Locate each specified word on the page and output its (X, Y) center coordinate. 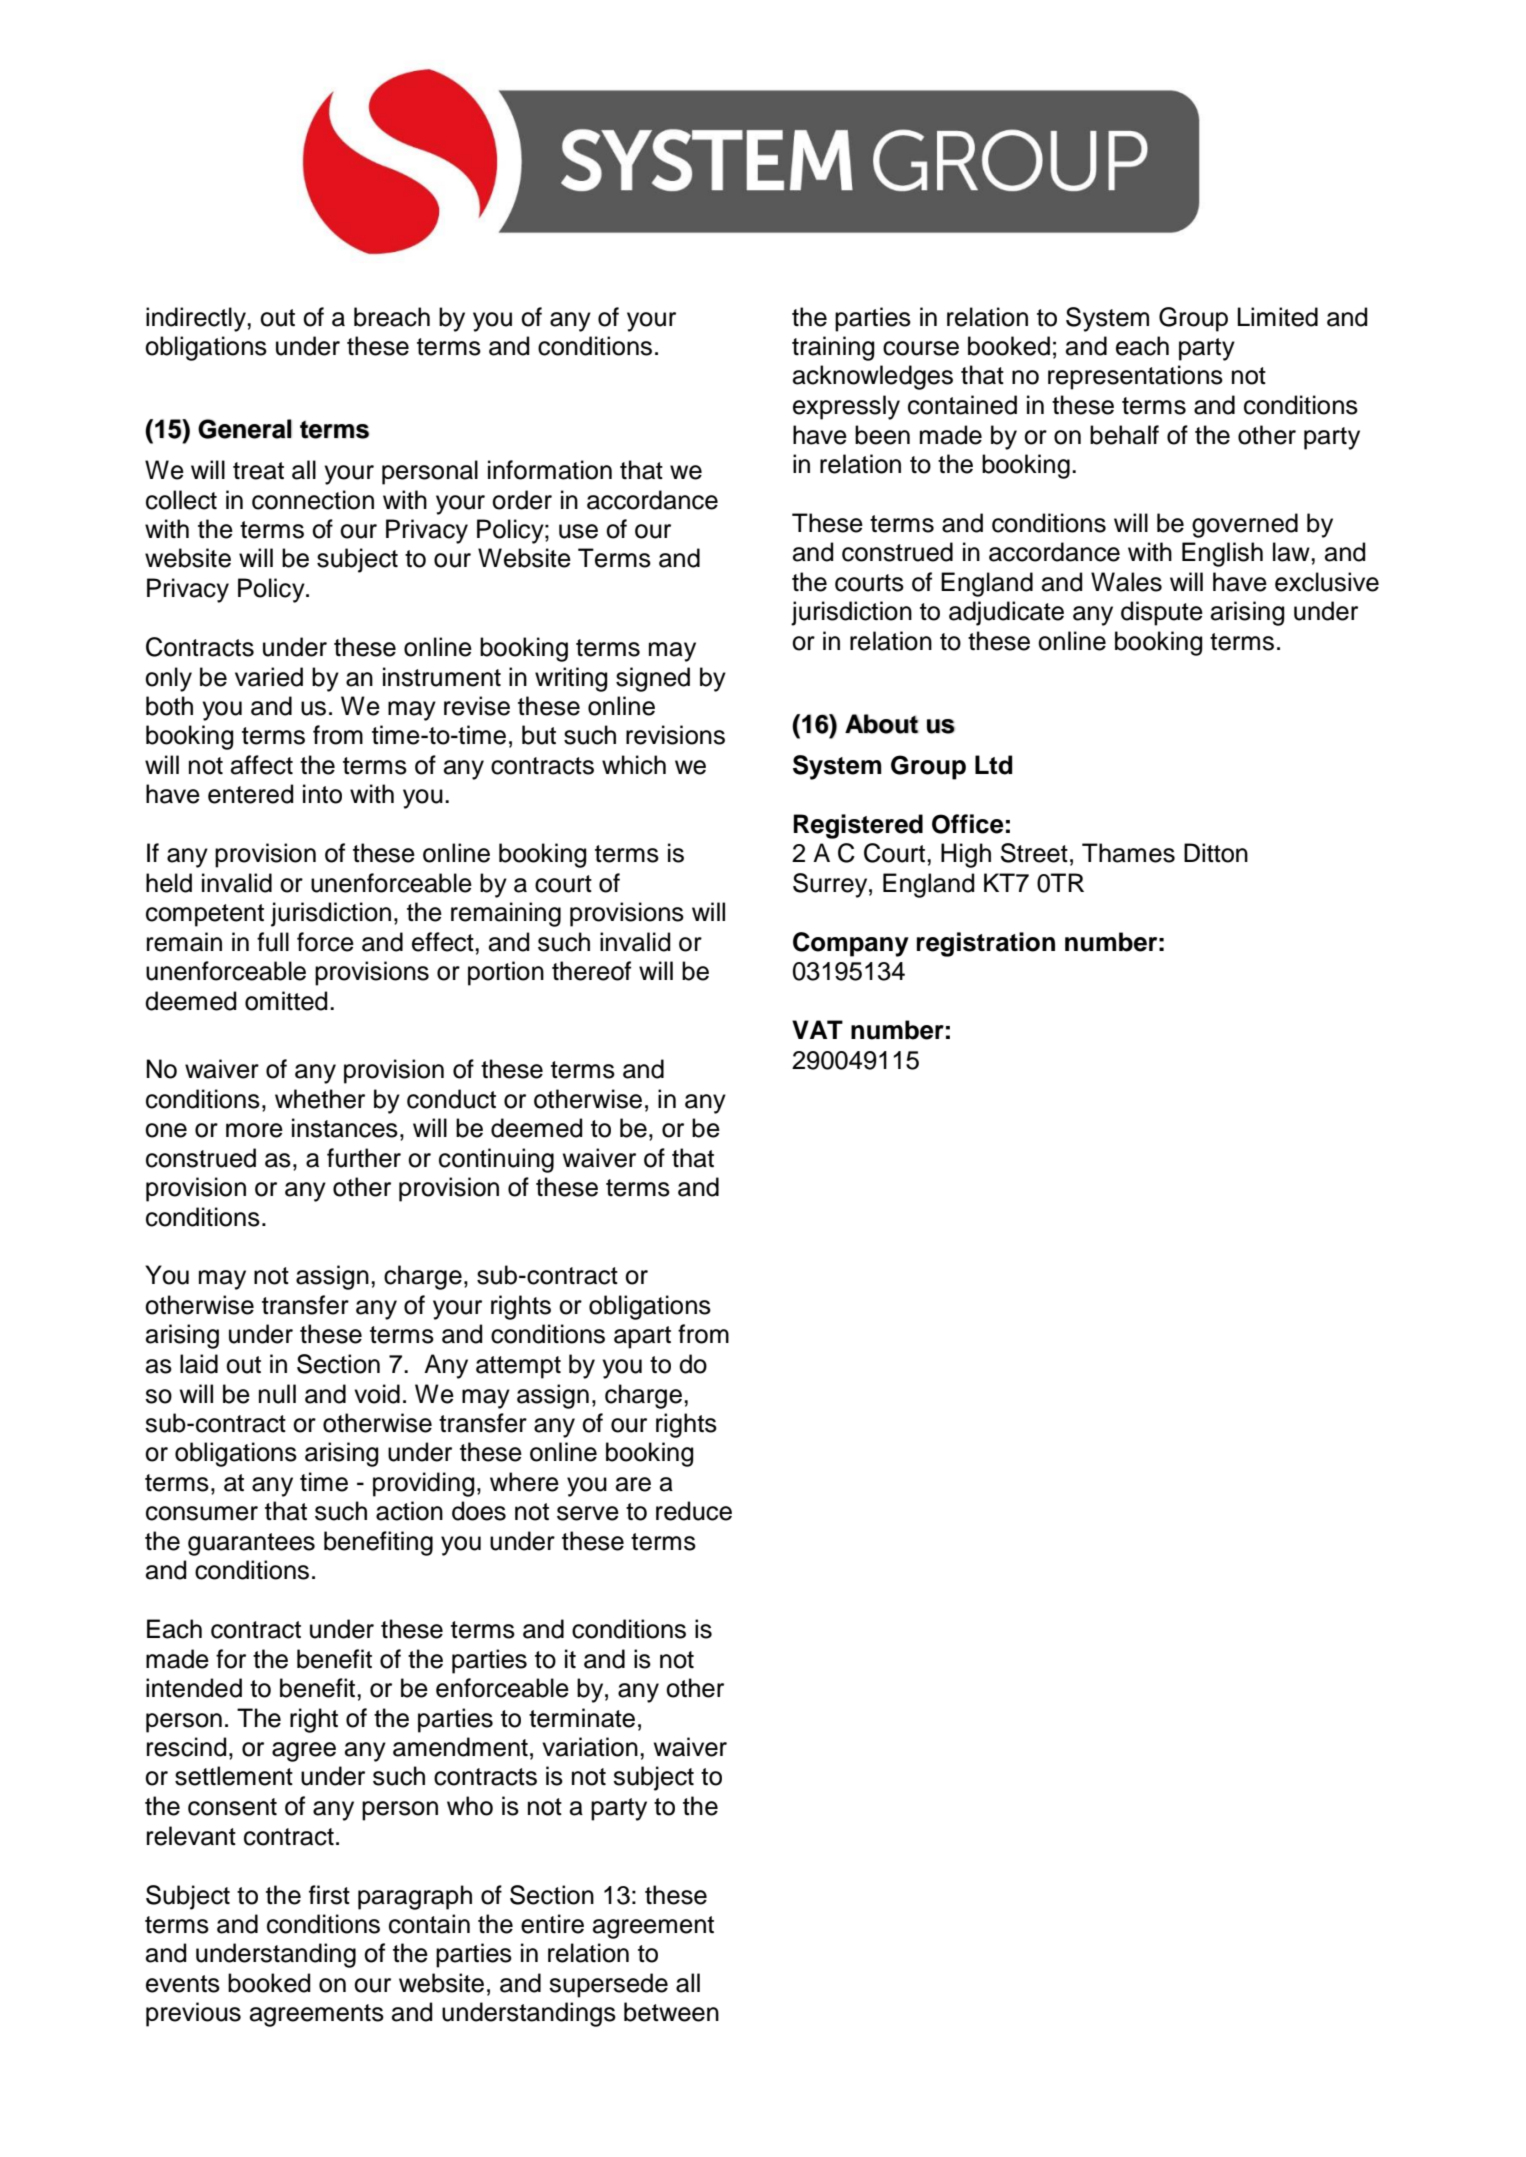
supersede (608, 1985)
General (245, 429)
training (833, 348)
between (671, 2012)
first (329, 1895)
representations (1135, 377)
